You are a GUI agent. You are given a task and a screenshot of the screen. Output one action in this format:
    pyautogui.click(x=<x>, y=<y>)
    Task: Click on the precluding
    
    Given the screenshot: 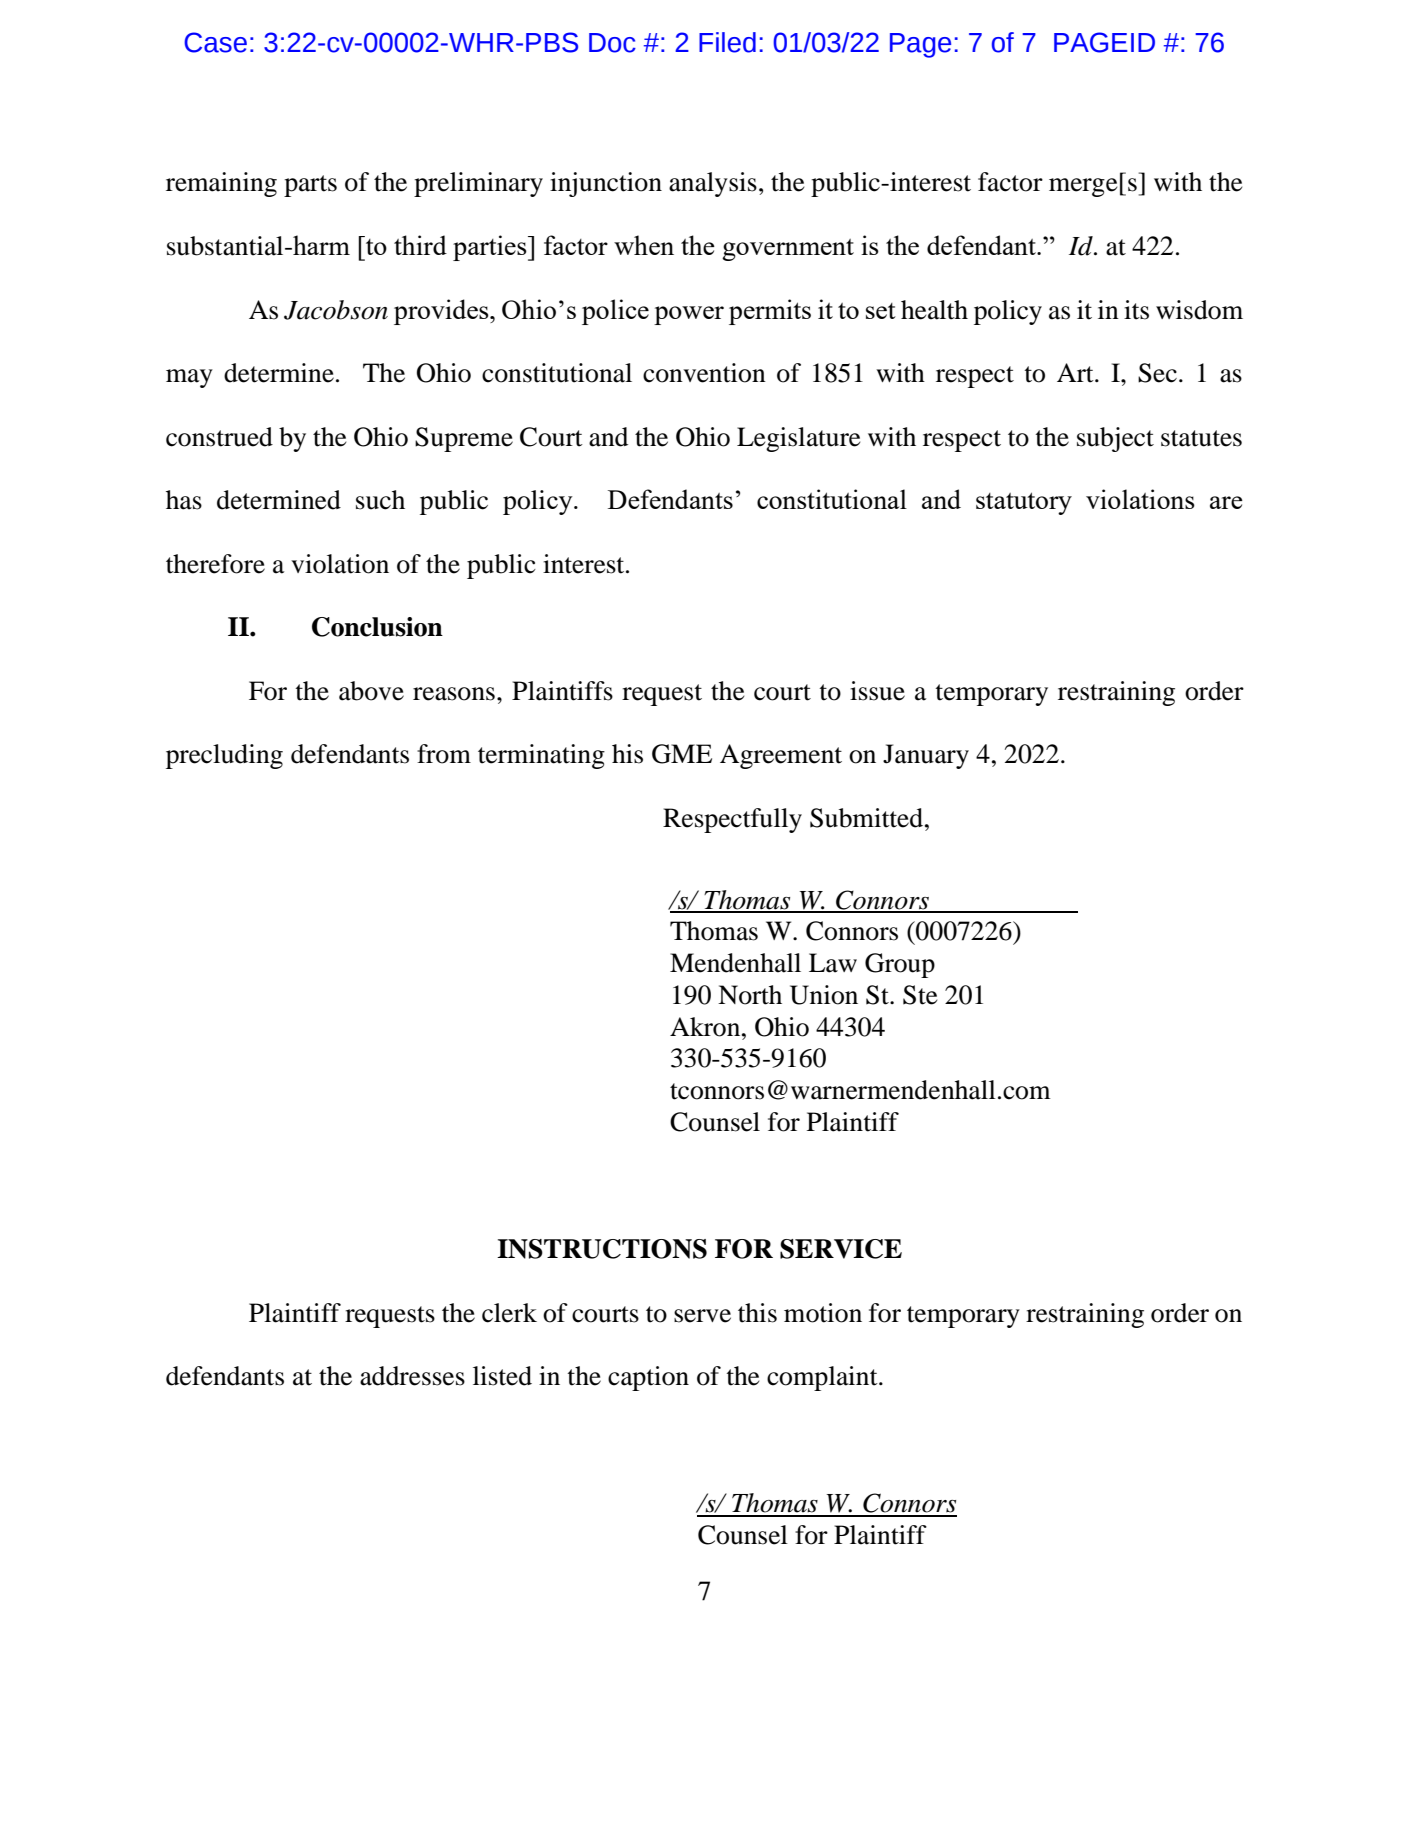 What is the action you would take?
    pyautogui.click(x=224, y=756)
